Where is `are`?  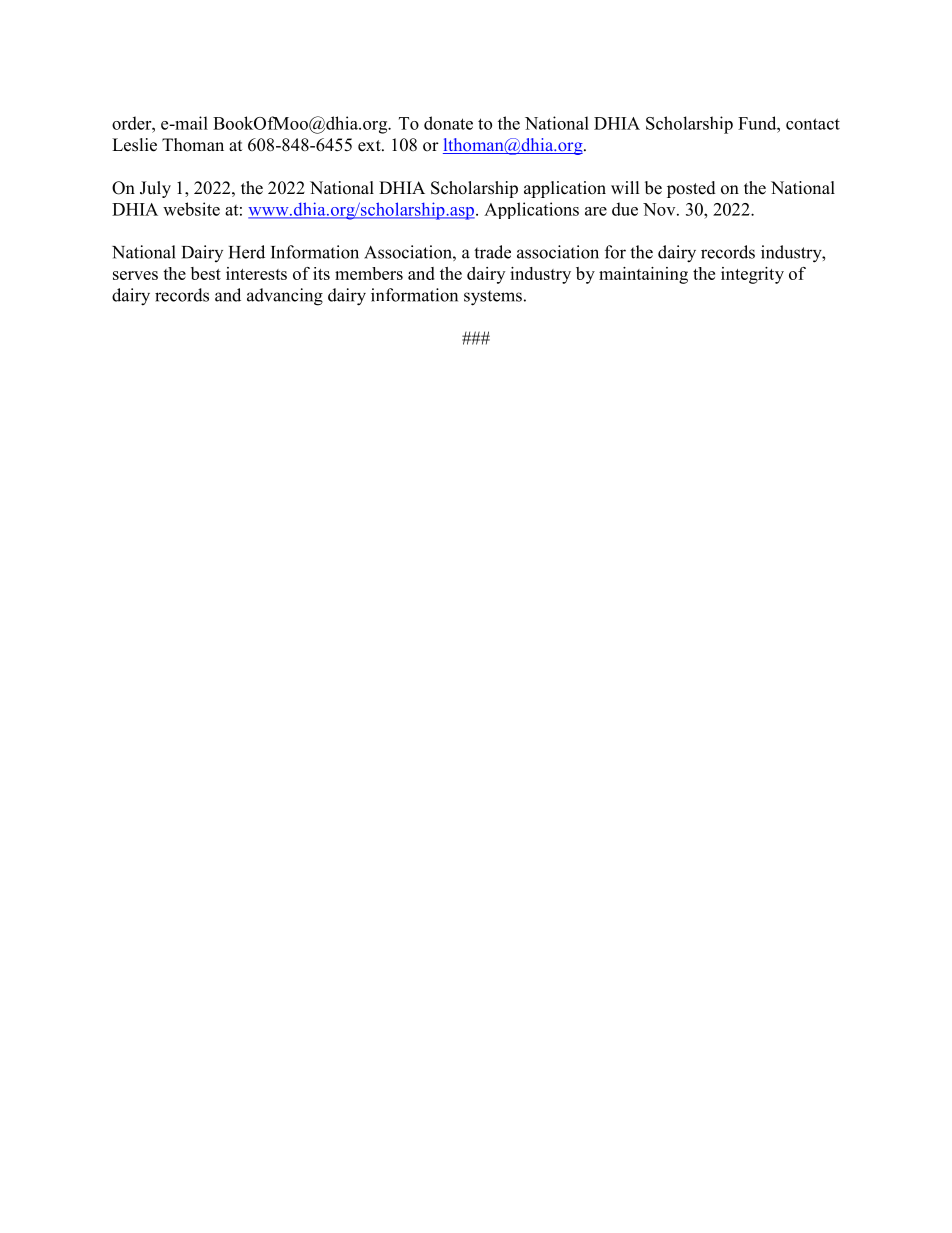 are is located at coordinates (596, 211).
